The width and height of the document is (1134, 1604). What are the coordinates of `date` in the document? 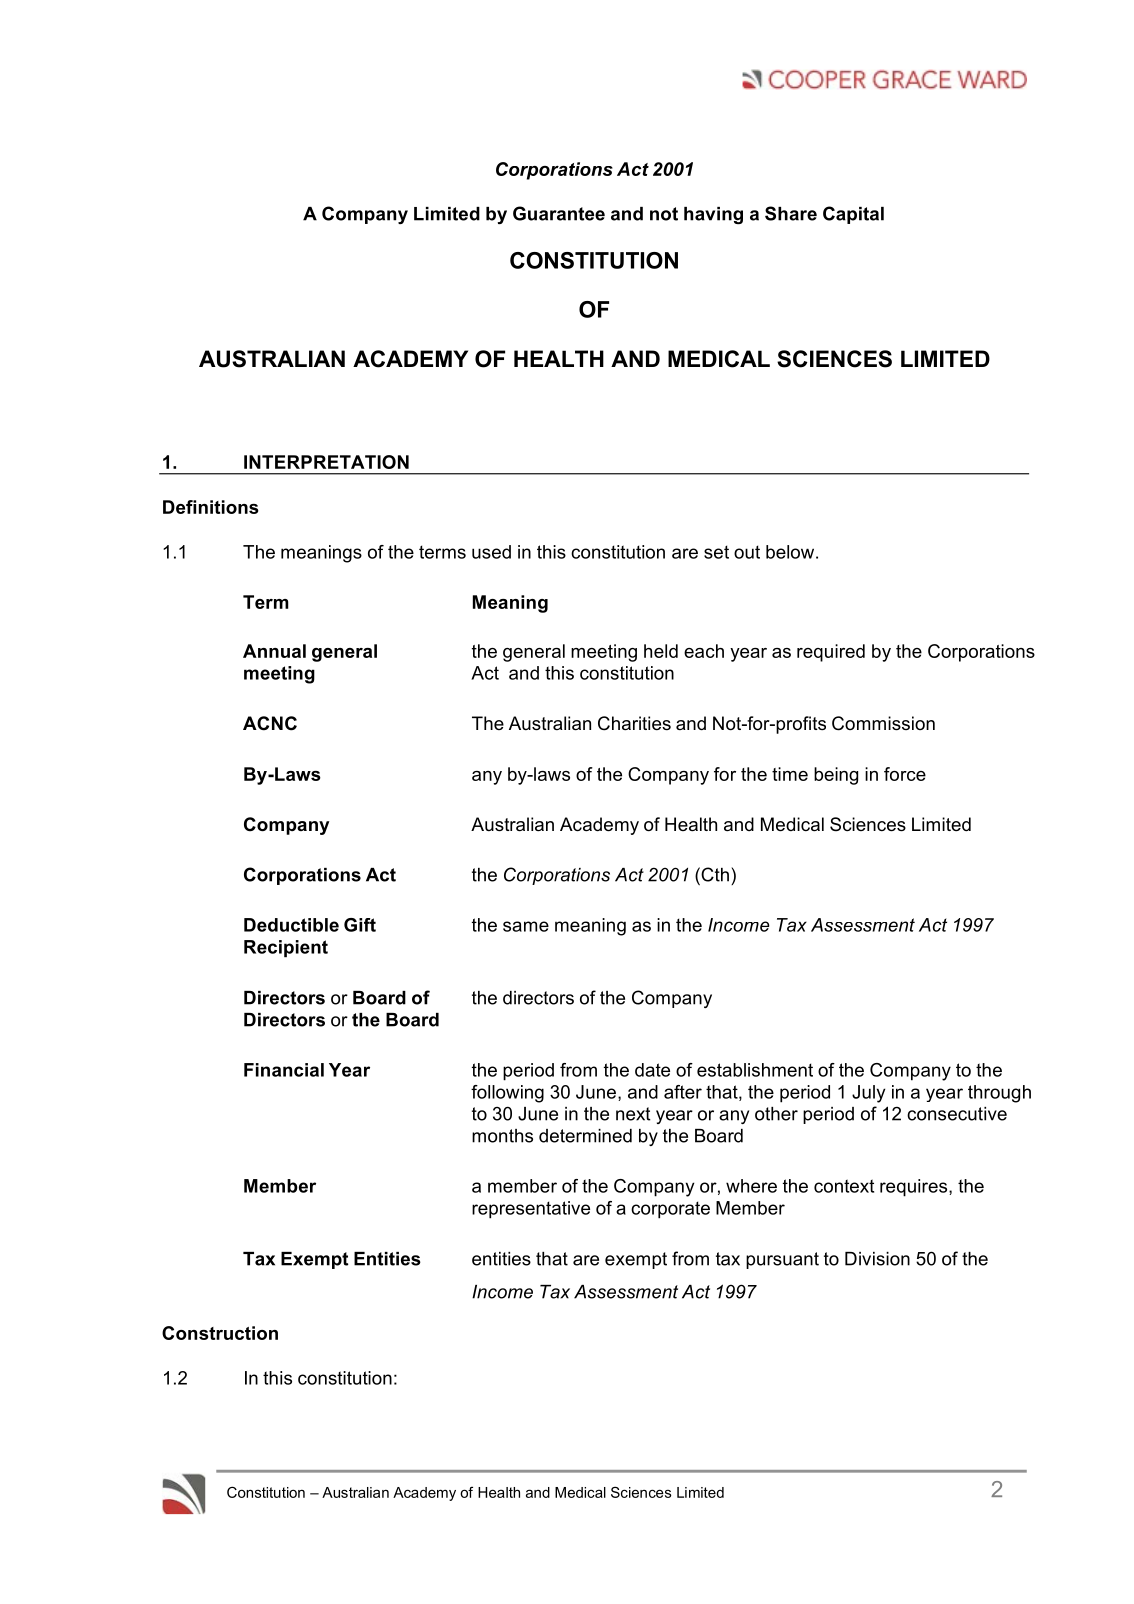 It's located at (652, 1070).
